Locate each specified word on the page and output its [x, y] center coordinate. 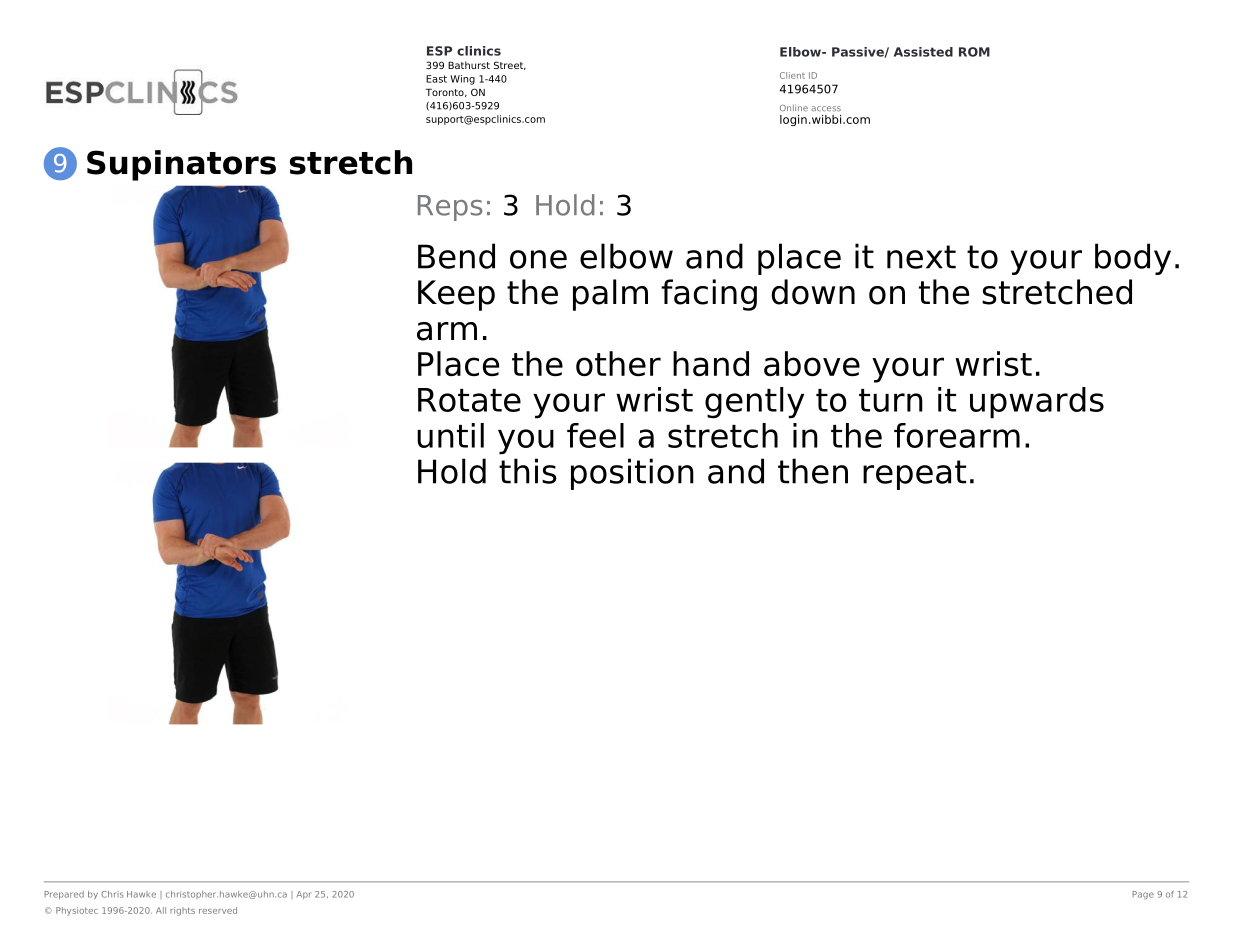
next [921, 257]
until [450, 435]
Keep [456, 295]
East [436, 79]
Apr [303, 895]
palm [610, 295]
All [161, 910]
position [632, 474]
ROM [974, 52]
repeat [914, 475]
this [528, 471]
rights [182, 911]
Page [1143, 895]
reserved [218, 910]
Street [510, 65]
